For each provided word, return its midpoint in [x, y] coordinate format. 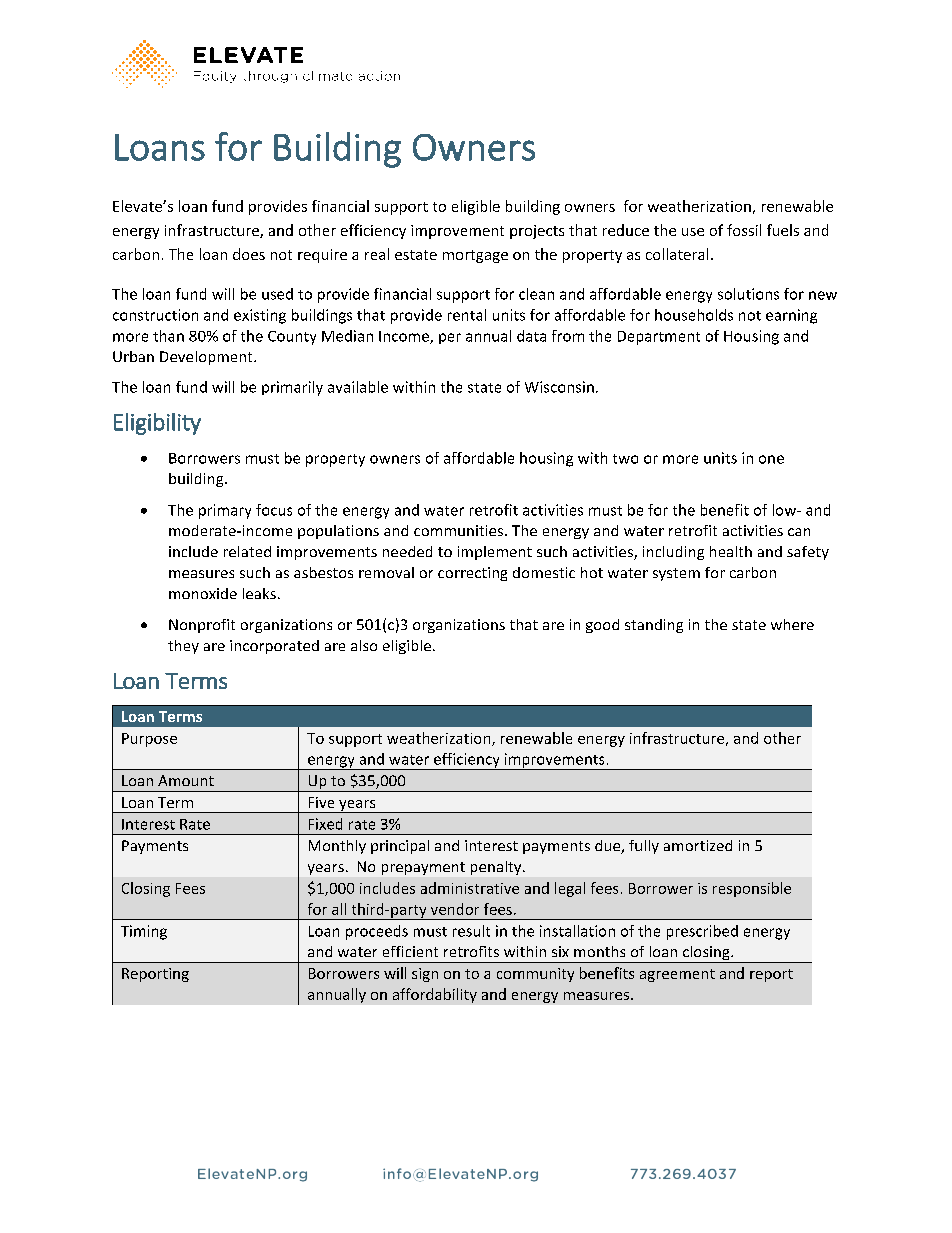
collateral [677, 254]
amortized [698, 845]
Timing [144, 932]
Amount [186, 780]
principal [400, 847]
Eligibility [157, 424]
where [792, 624]
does [249, 254]
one [771, 459]
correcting [472, 574]
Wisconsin [559, 387]
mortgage [475, 256]
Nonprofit [202, 626]
